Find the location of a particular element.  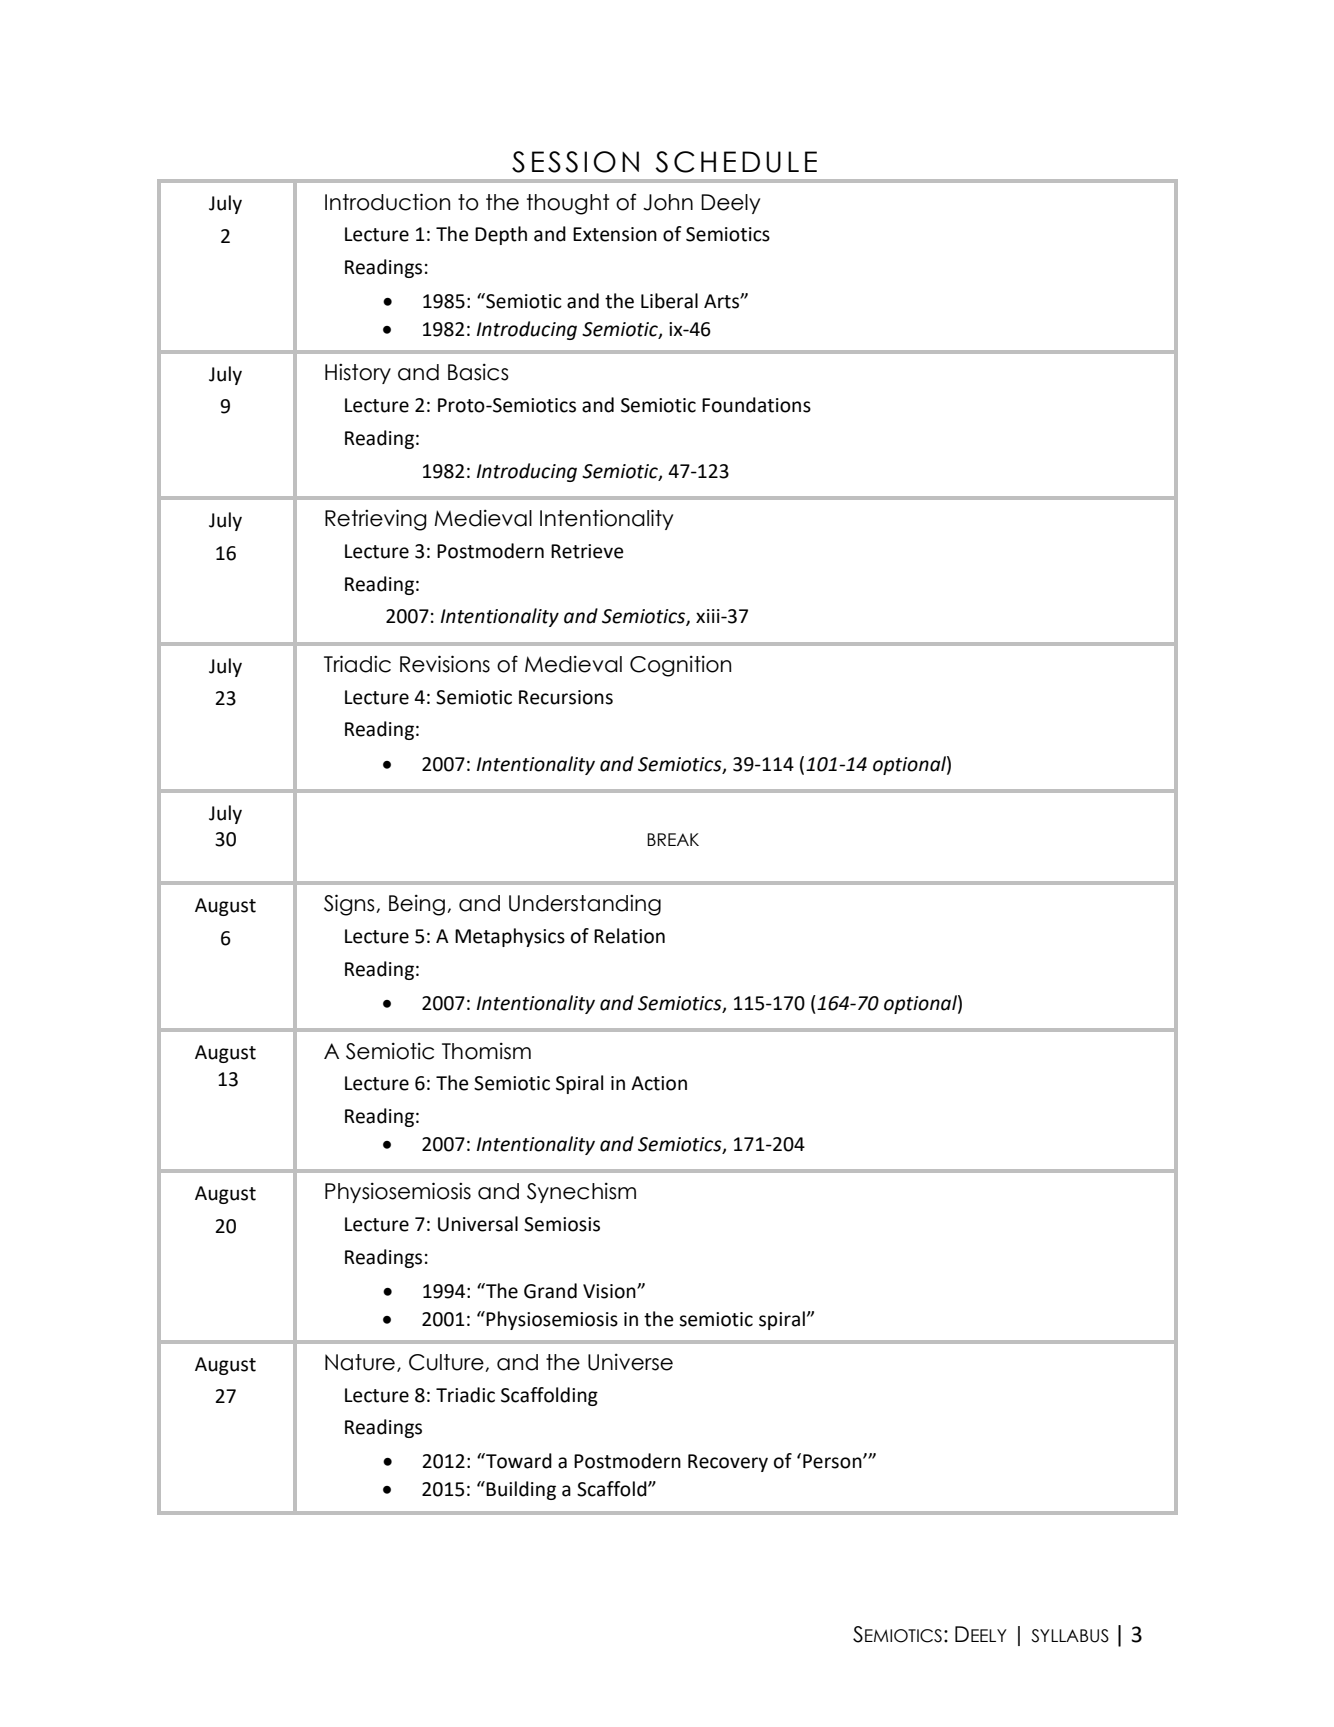

Recovery is located at coordinates (728, 1463).
